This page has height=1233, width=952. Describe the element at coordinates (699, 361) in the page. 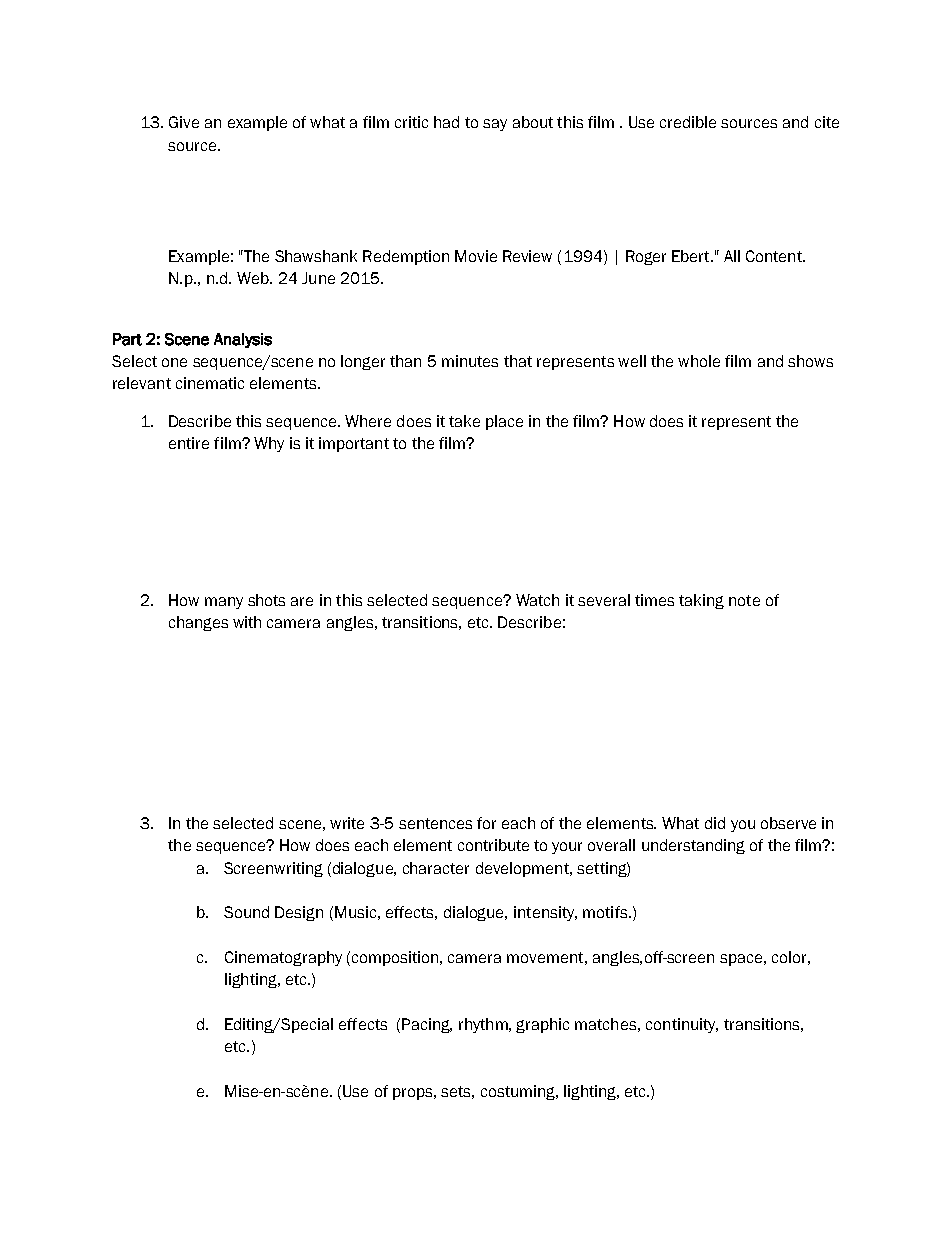

I see `whole` at that location.
